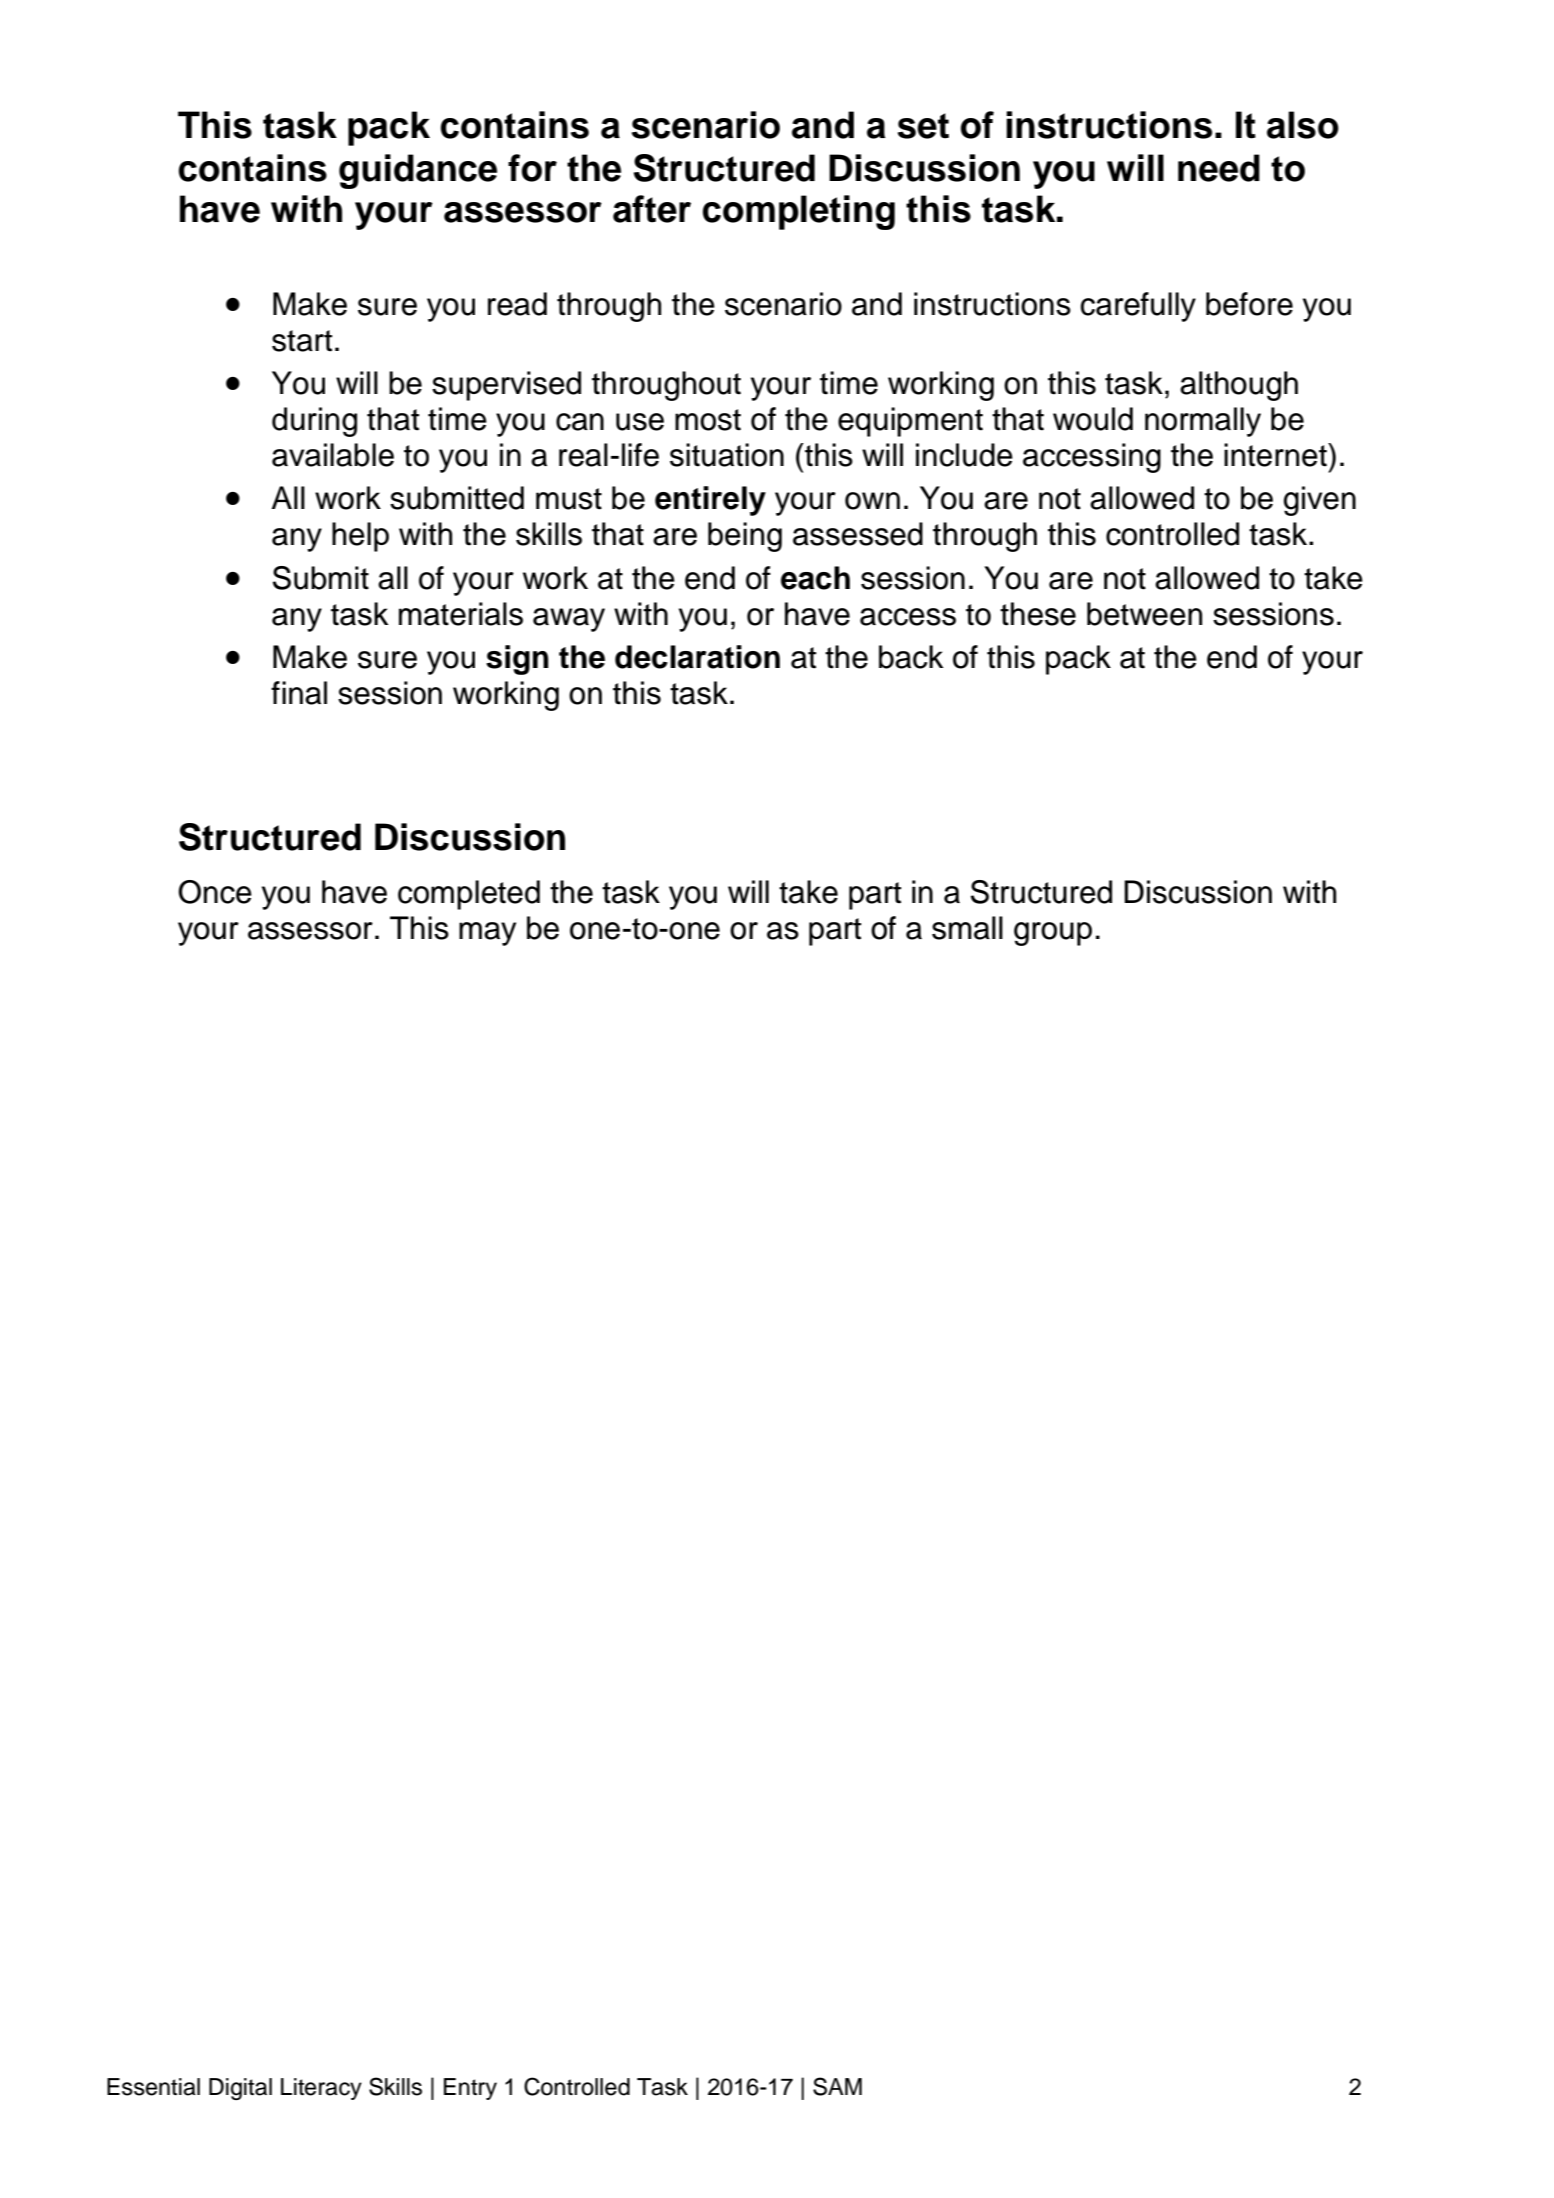 This document has width=1554, height=2198. What do you see at coordinates (1144, 614) in the document?
I see `between` at bounding box center [1144, 614].
